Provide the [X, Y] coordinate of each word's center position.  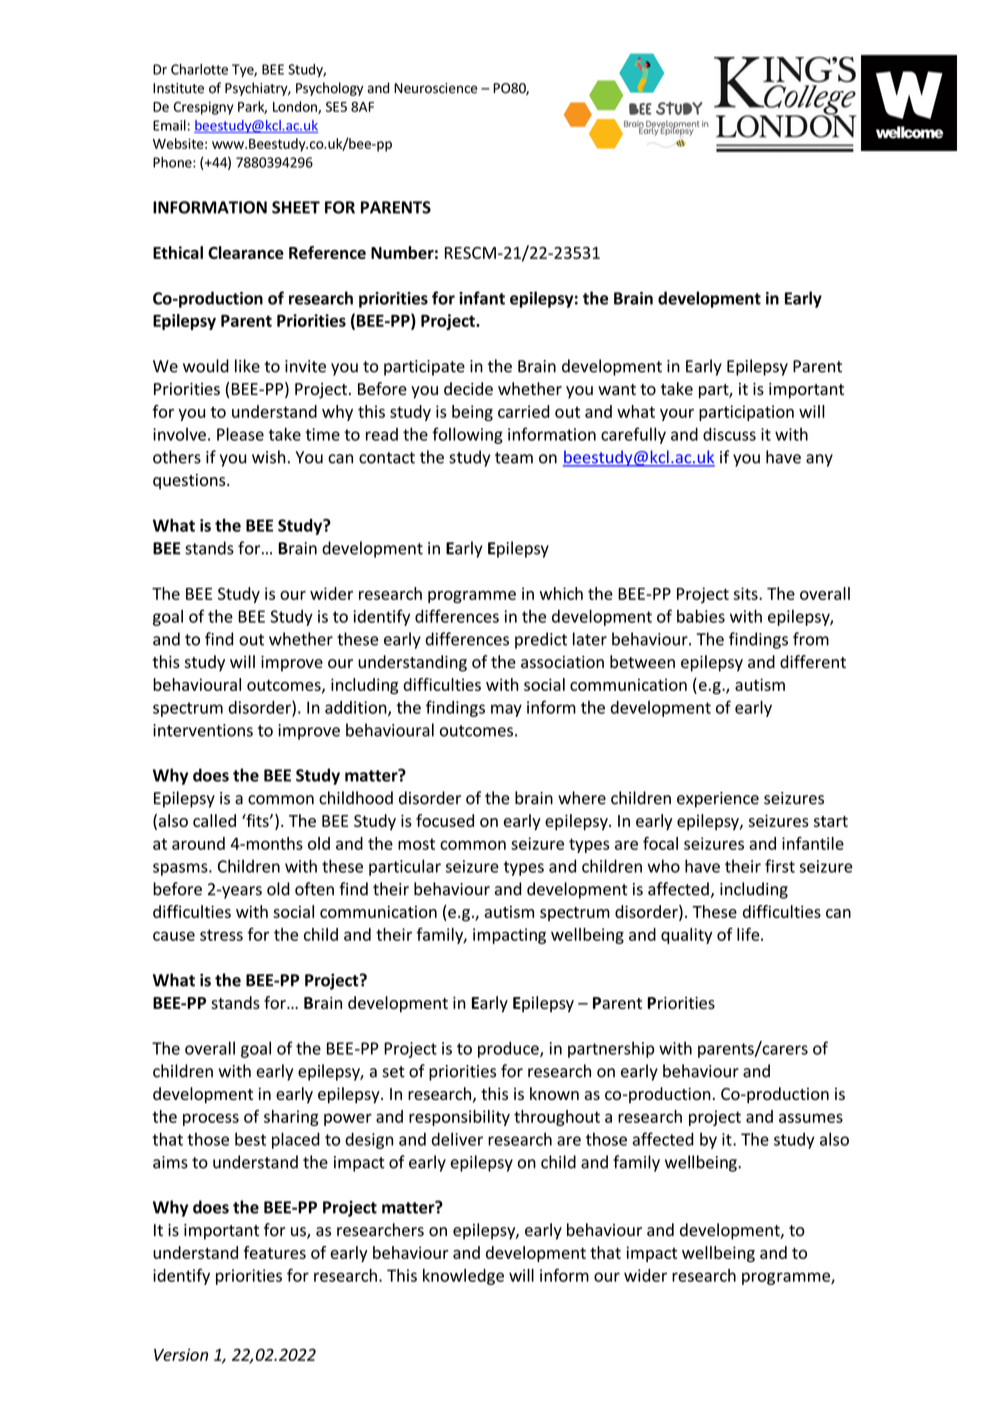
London [296, 107]
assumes [811, 1118]
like [247, 366]
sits [747, 593]
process [211, 1119]
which [561, 593]
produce [509, 1049]
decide [468, 388]
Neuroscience [435, 88]
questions [190, 482]
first [780, 866]
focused [445, 820]
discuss [729, 434]
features [274, 1252]
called [214, 820]
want [617, 389]
